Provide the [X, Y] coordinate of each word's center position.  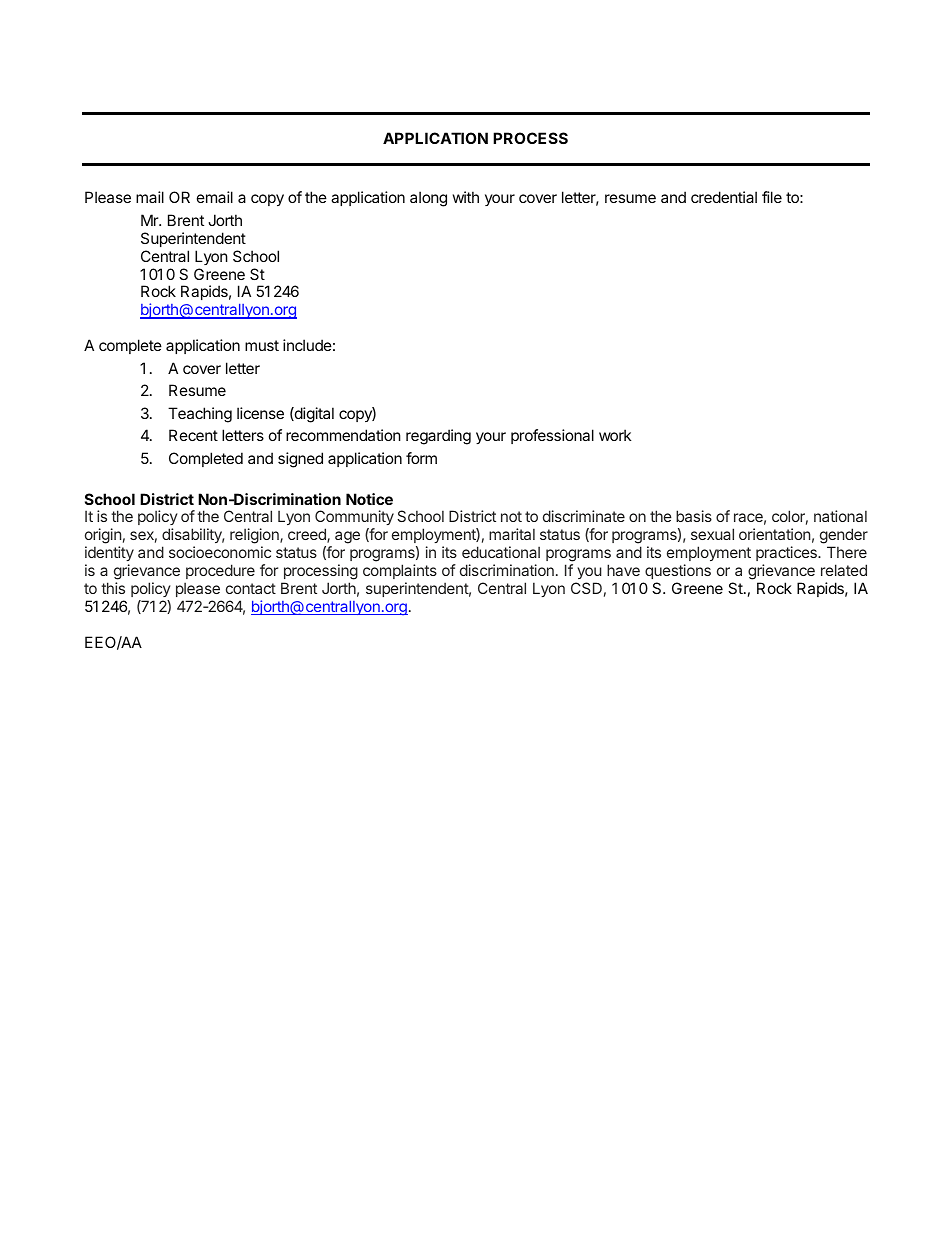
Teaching [200, 415]
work [615, 435]
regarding [438, 437]
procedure [220, 571]
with [466, 197]
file [772, 197]
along [428, 199]
